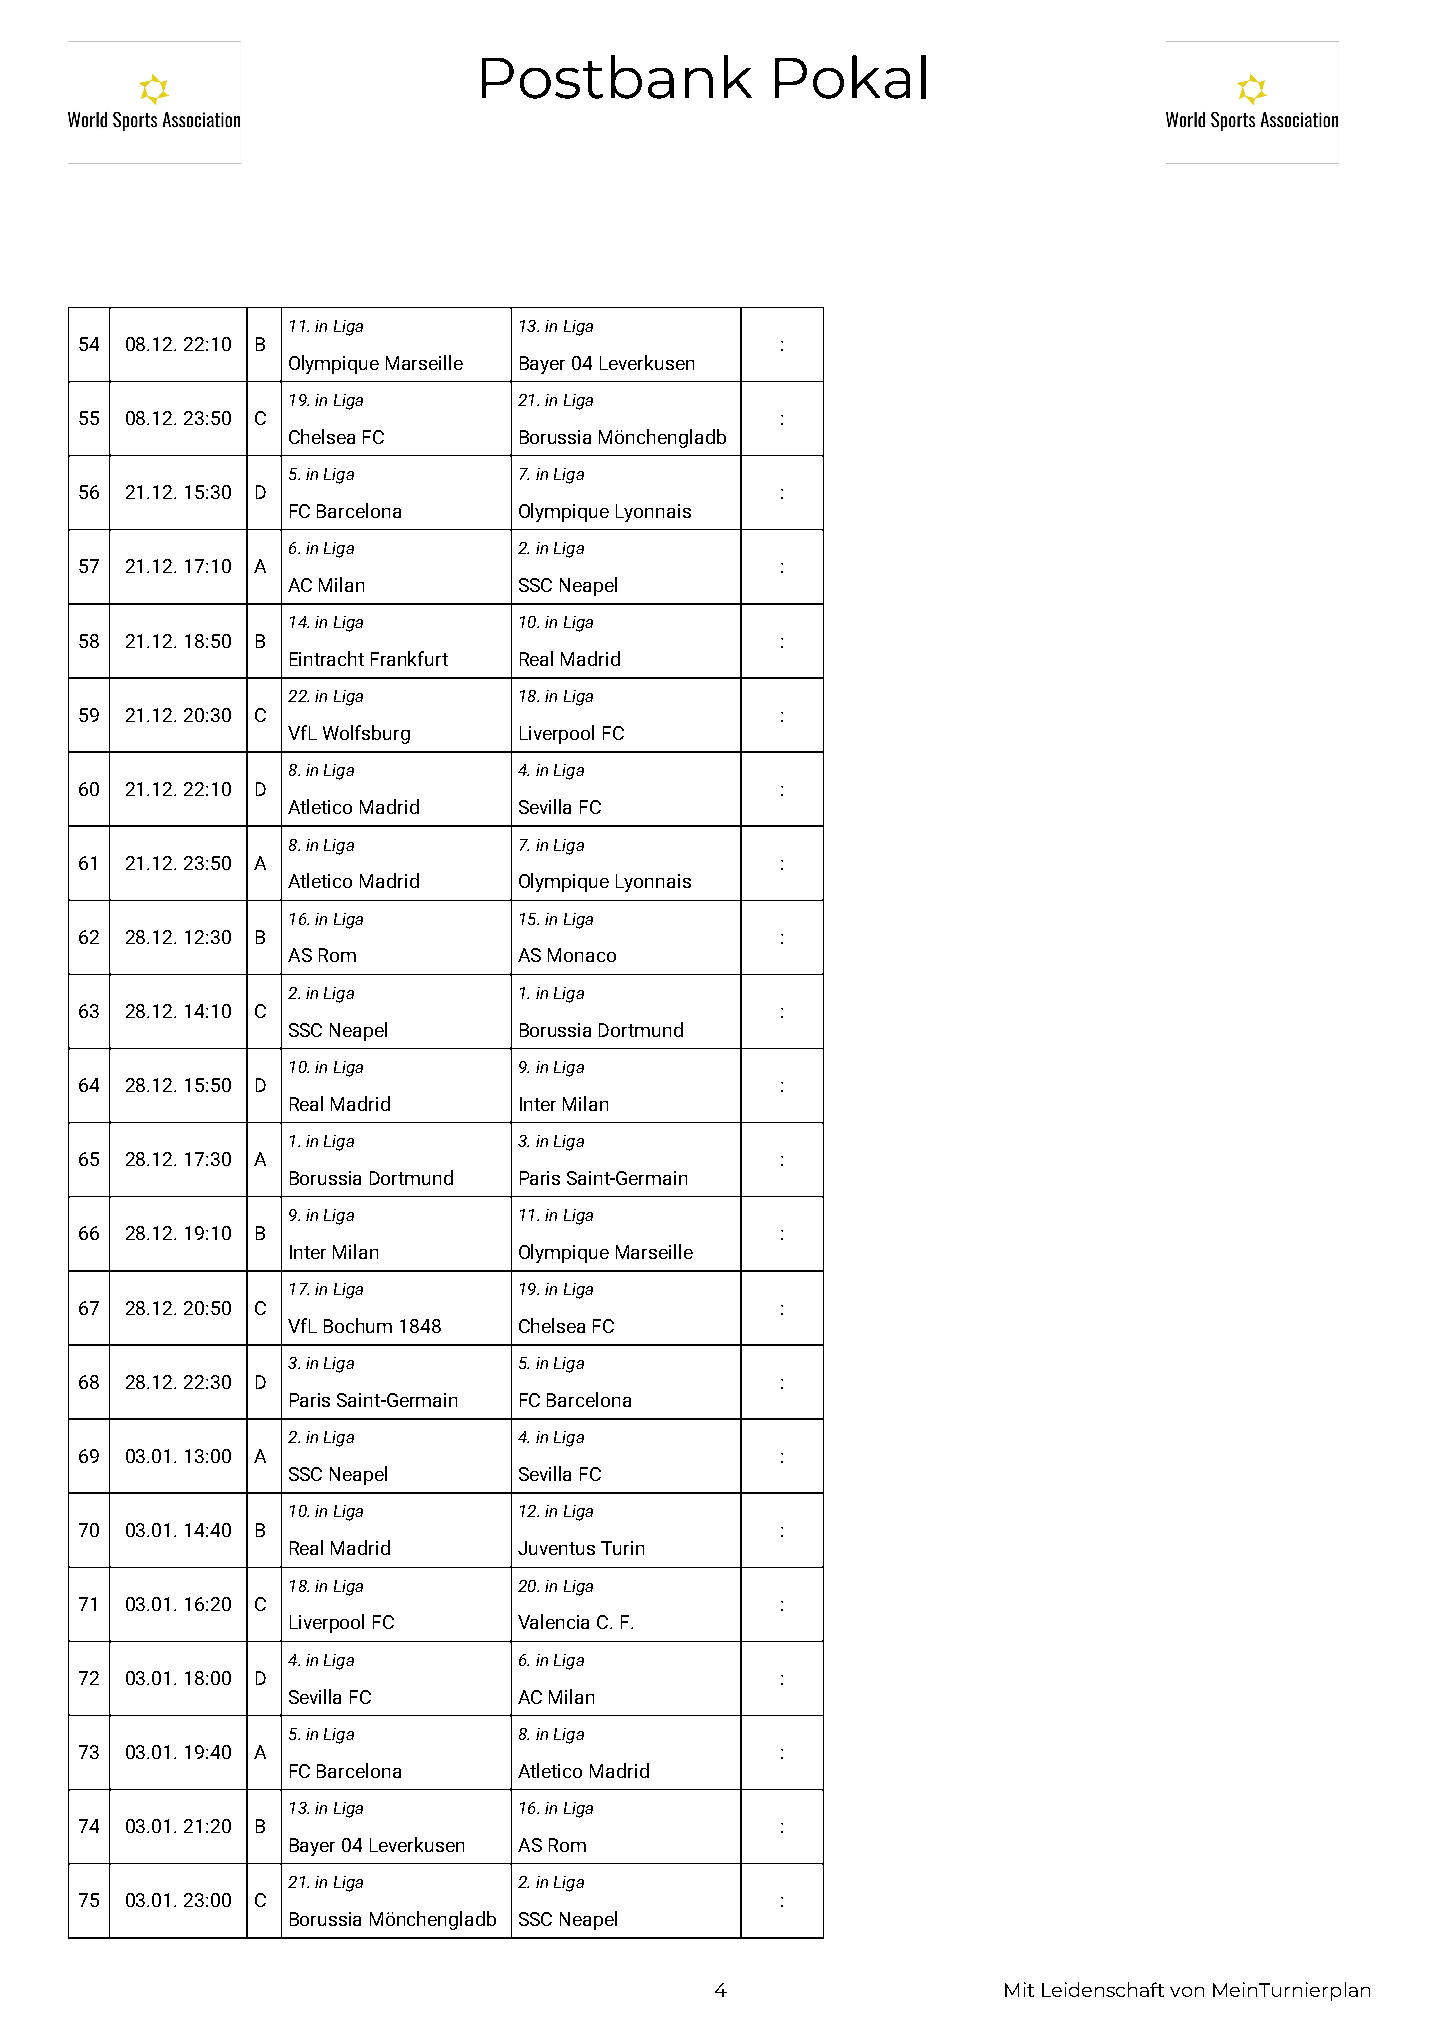 The image size is (1441, 2038). What do you see at coordinates (409, 658) in the screenshot?
I see `Frankfurt` at bounding box center [409, 658].
